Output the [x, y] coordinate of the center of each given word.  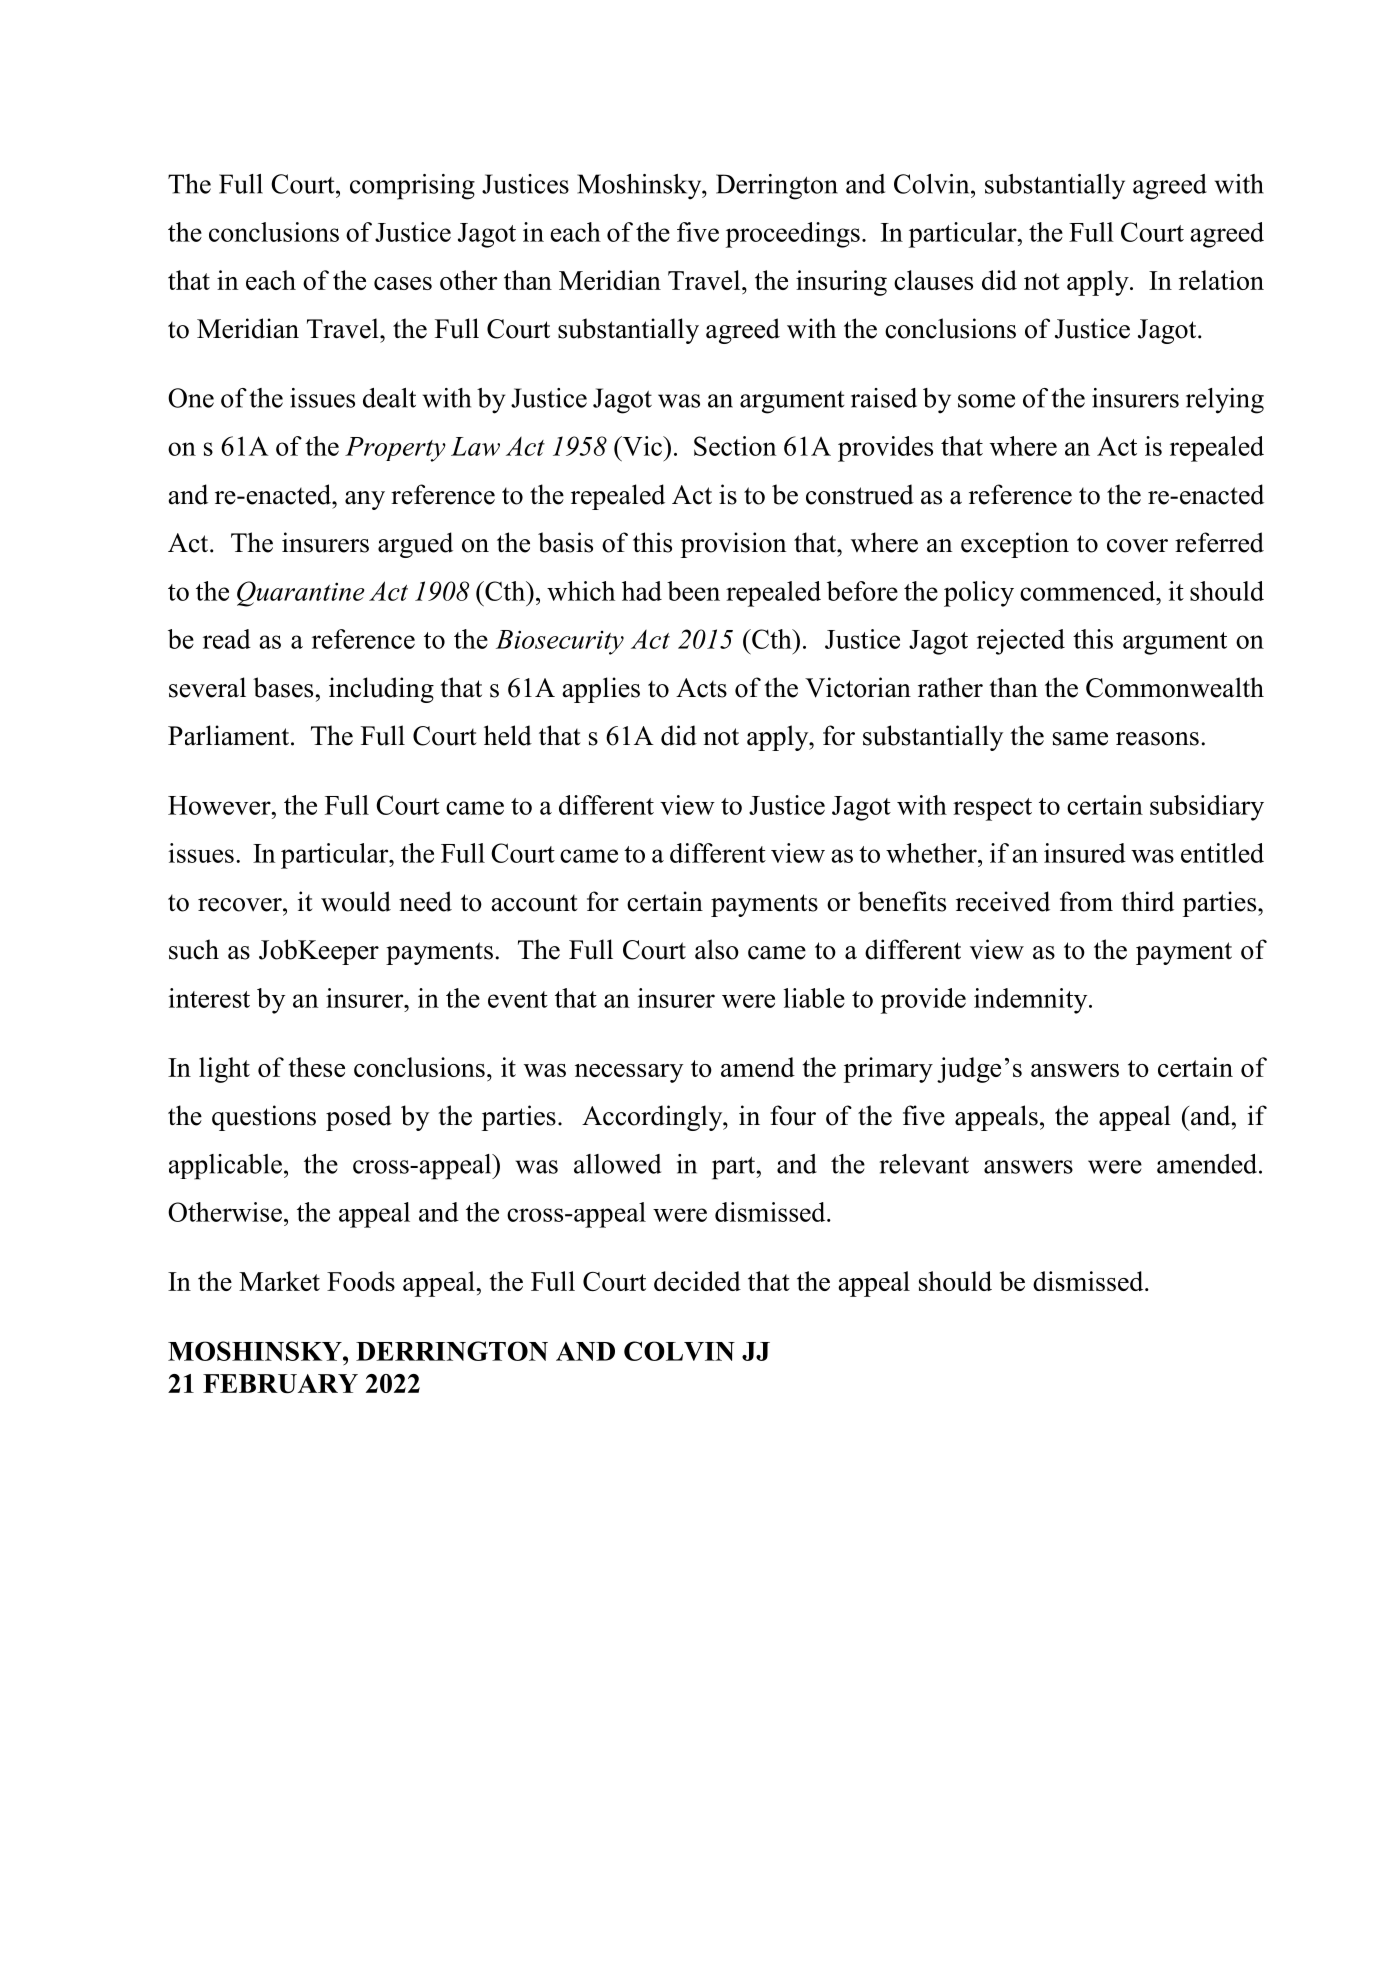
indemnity [1032, 1001]
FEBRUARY [280, 1383]
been [693, 591]
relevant [924, 1164]
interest [209, 998]
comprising [412, 187]
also [717, 949]
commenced [1088, 591]
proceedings [793, 235]
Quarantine [301, 594]
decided [697, 1281]
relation [1221, 280]
